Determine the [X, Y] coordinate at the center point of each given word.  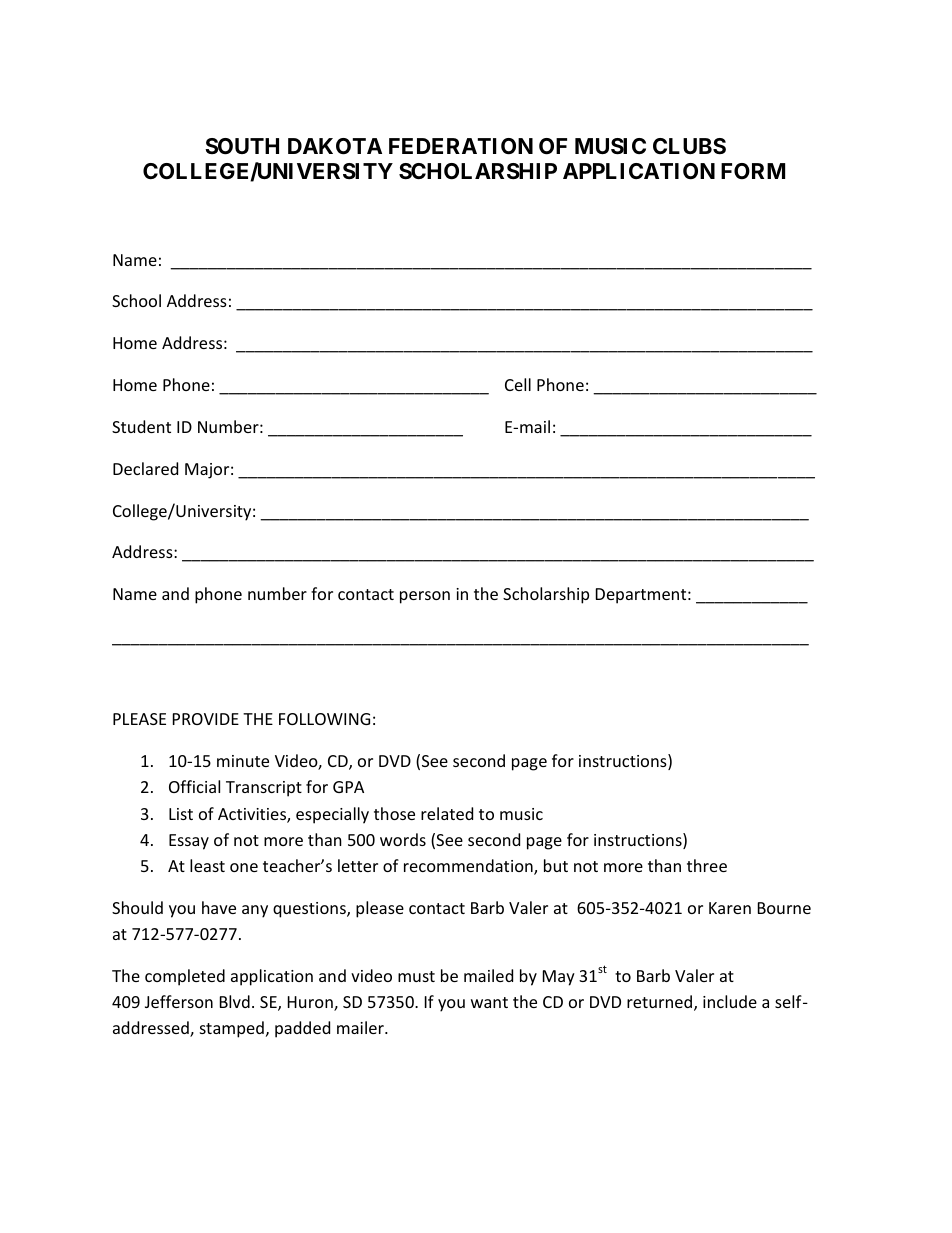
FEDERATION [461, 146]
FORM [753, 171]
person [425, 597]
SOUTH [242, 146]
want [489, 1002]
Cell [518, 384]
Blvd [235, 1001]
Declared [145, 468]
